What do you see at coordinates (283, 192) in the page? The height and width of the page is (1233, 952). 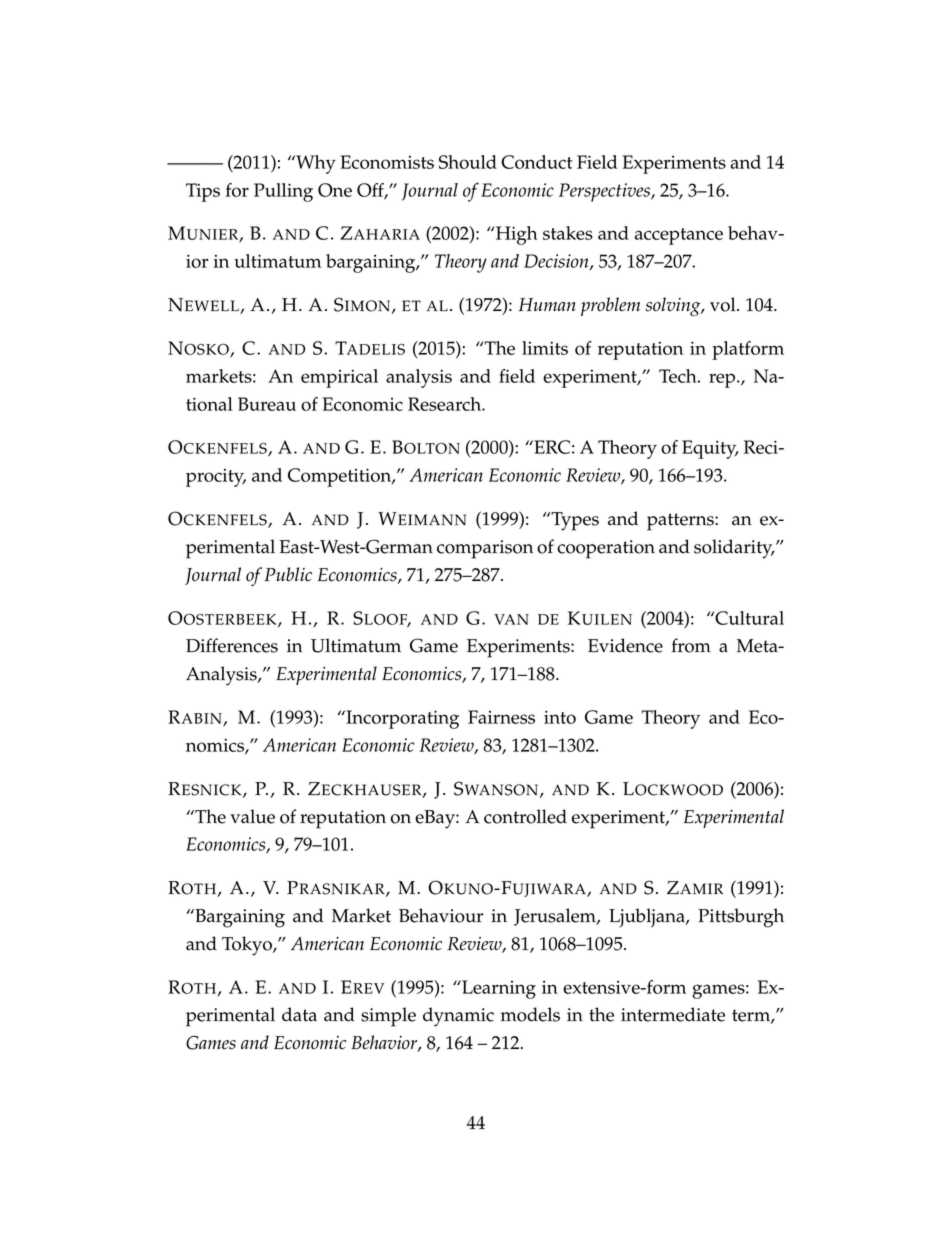 I see `Pulling` at bounding box center [283, 192].
